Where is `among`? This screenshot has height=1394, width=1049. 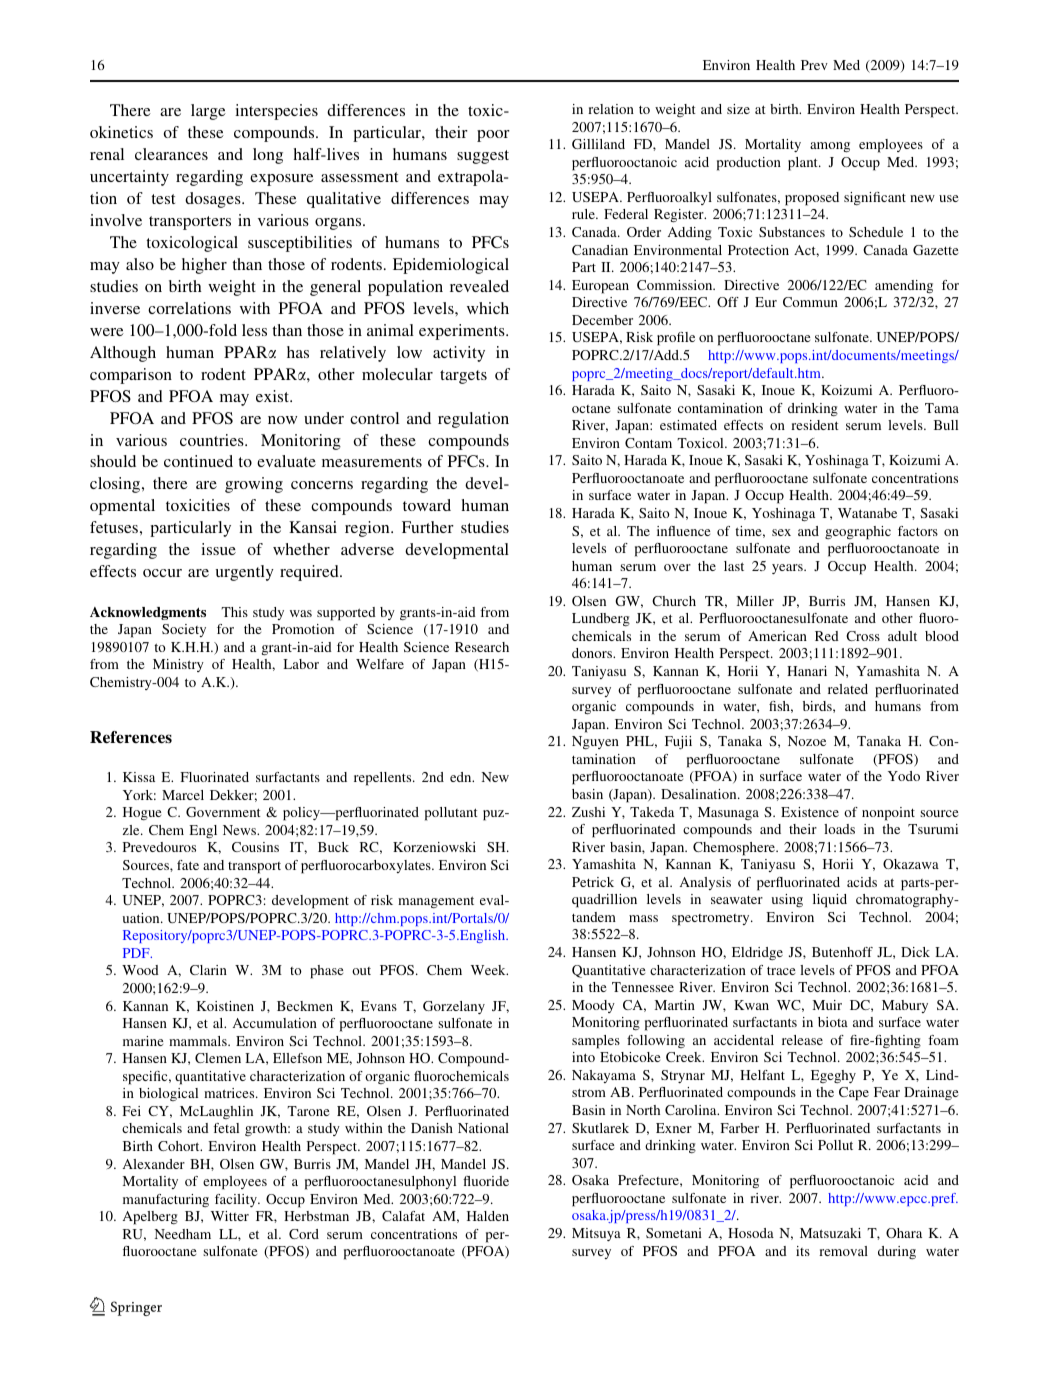 among is located at coordinates (830, 147).
